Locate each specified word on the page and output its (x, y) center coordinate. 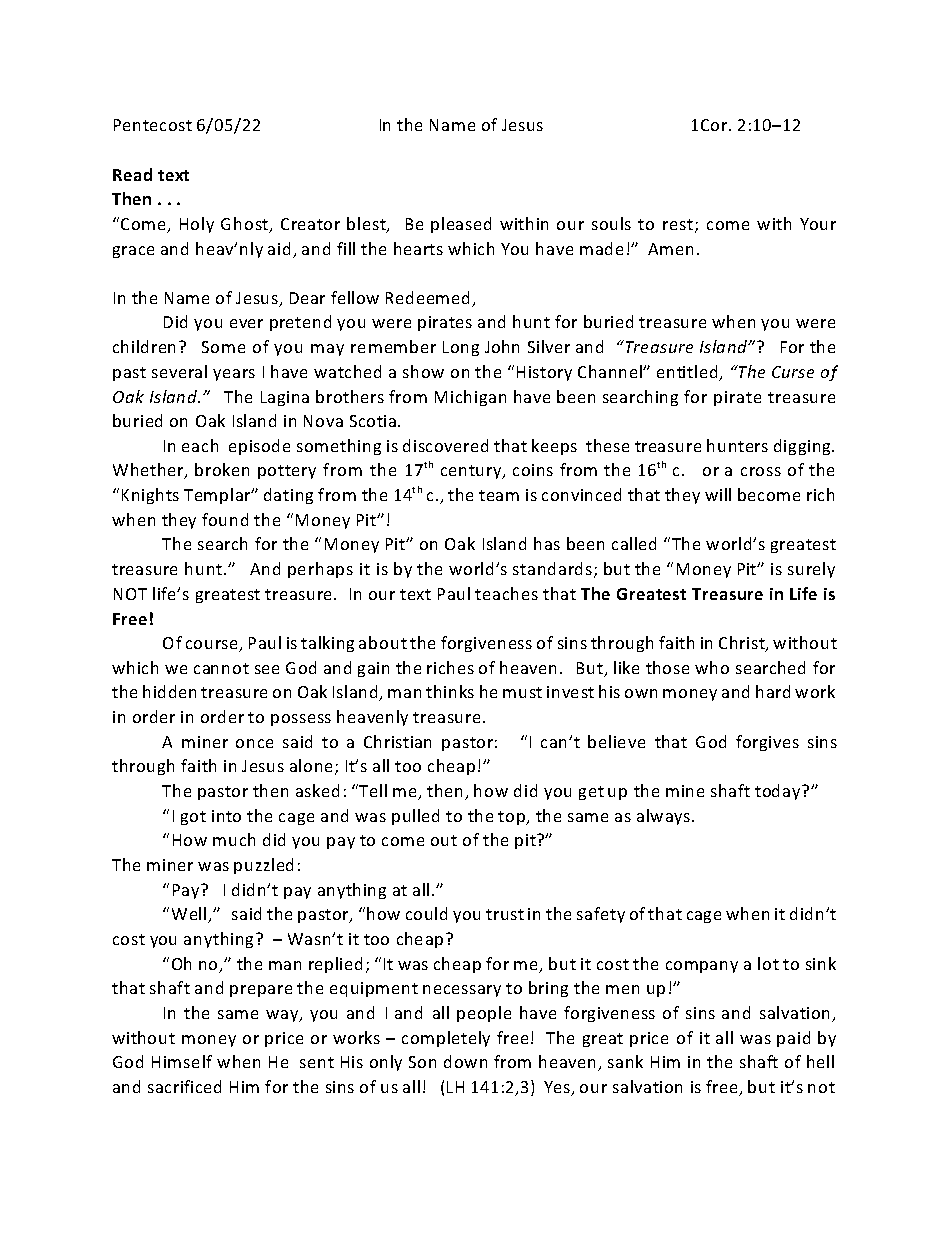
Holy (197, 225)
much (234, 839)
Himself (182, 1061)
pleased (461, 225)
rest (678, 224)
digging (803, 447)
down (465, 1061)
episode (259, 447)
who (712, 667)
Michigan (470, 398)
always (663, 817)
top (512, 818)
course (213, 646)
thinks (450, 691)
